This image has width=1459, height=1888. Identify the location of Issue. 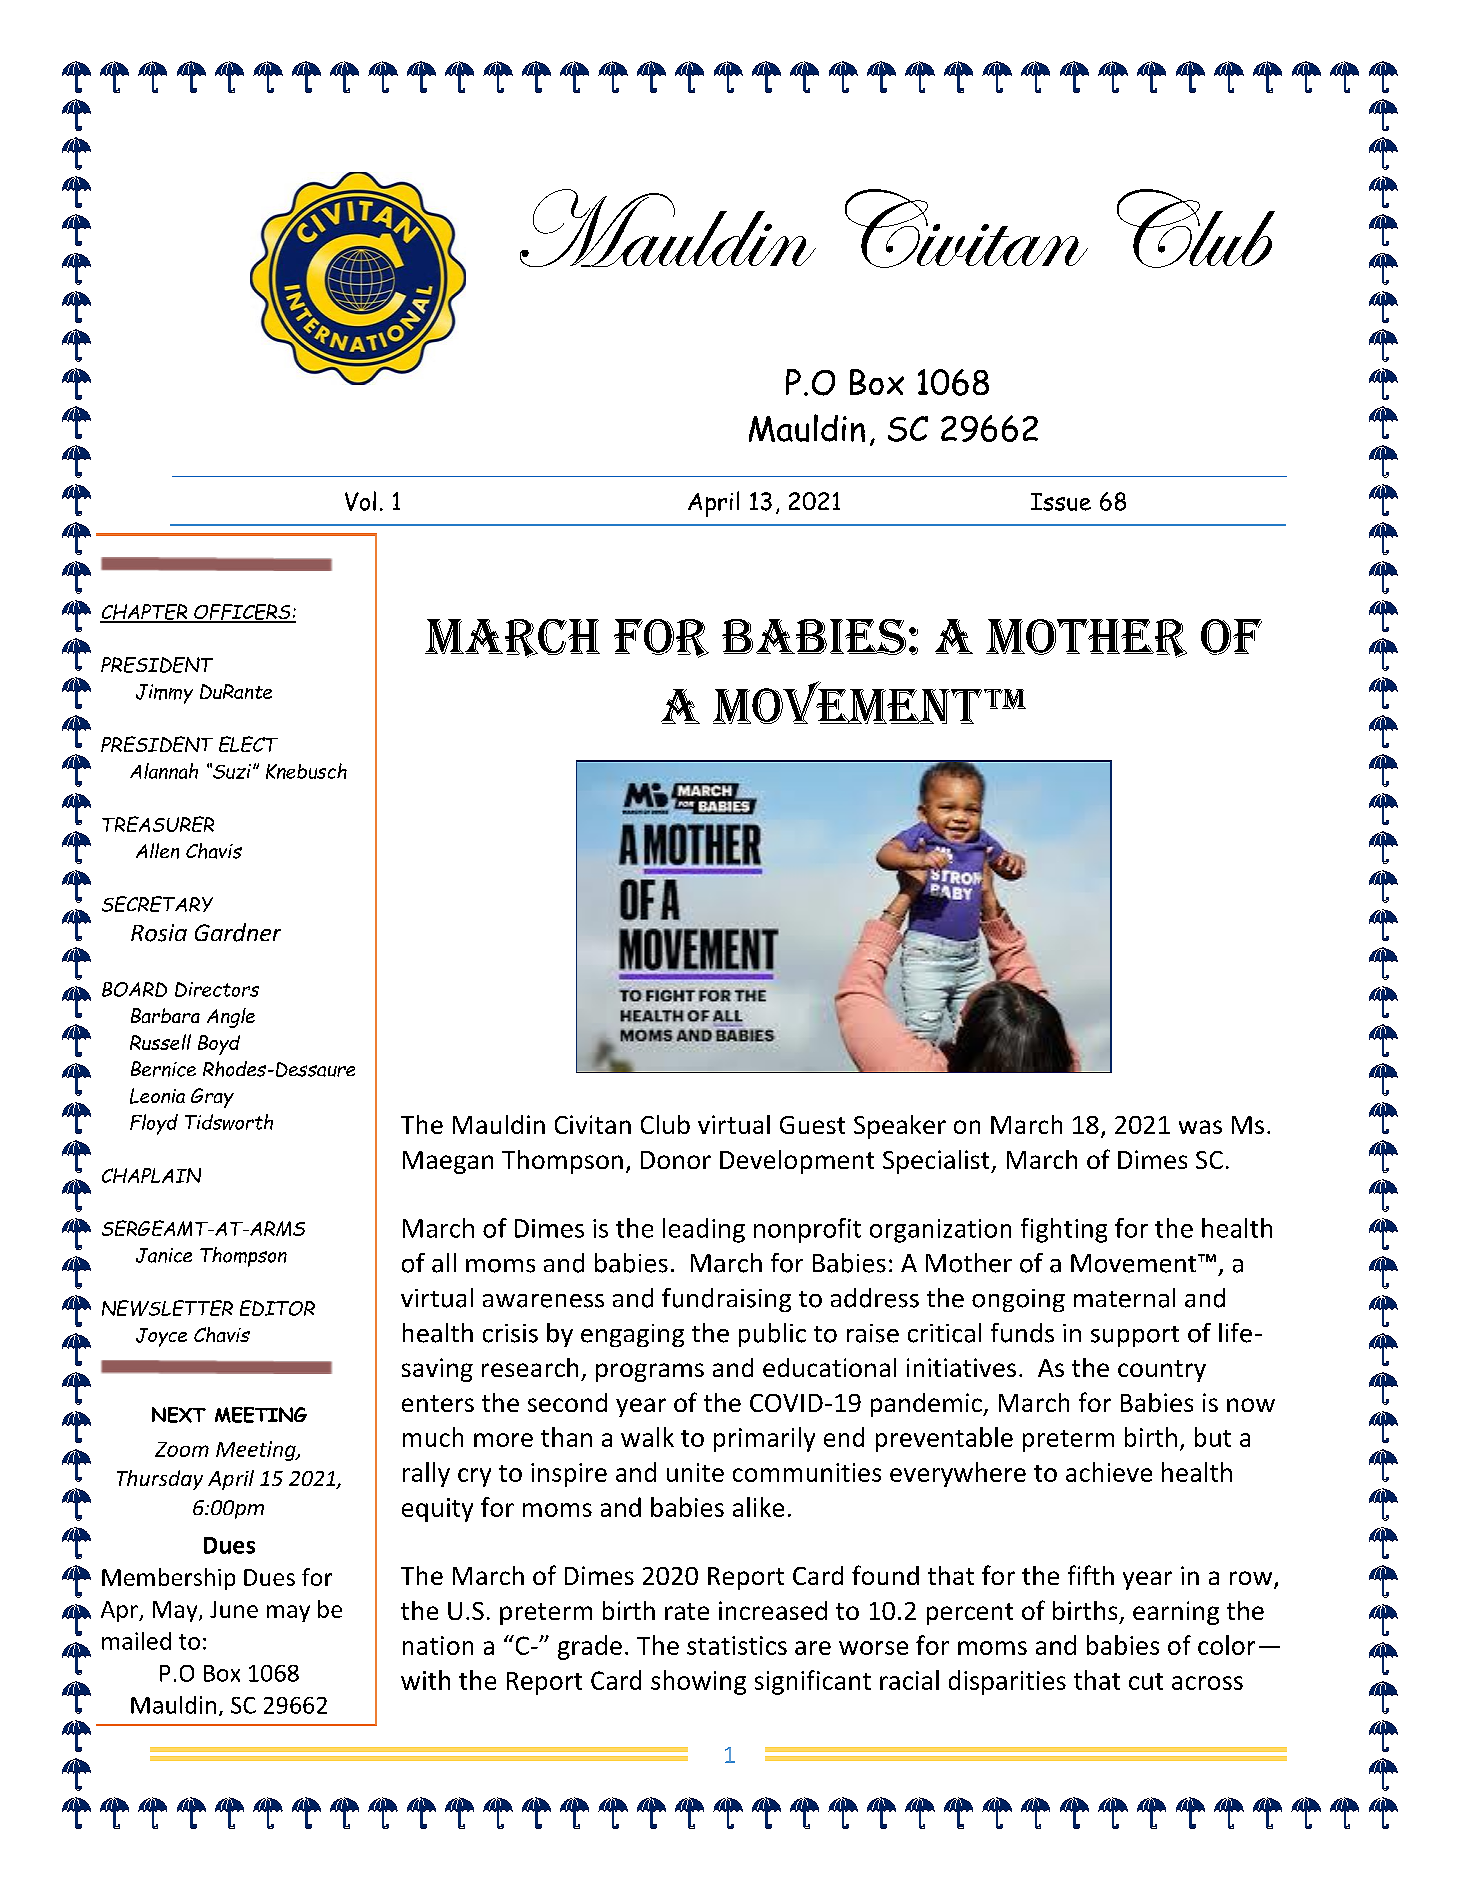
(1061, 502).
